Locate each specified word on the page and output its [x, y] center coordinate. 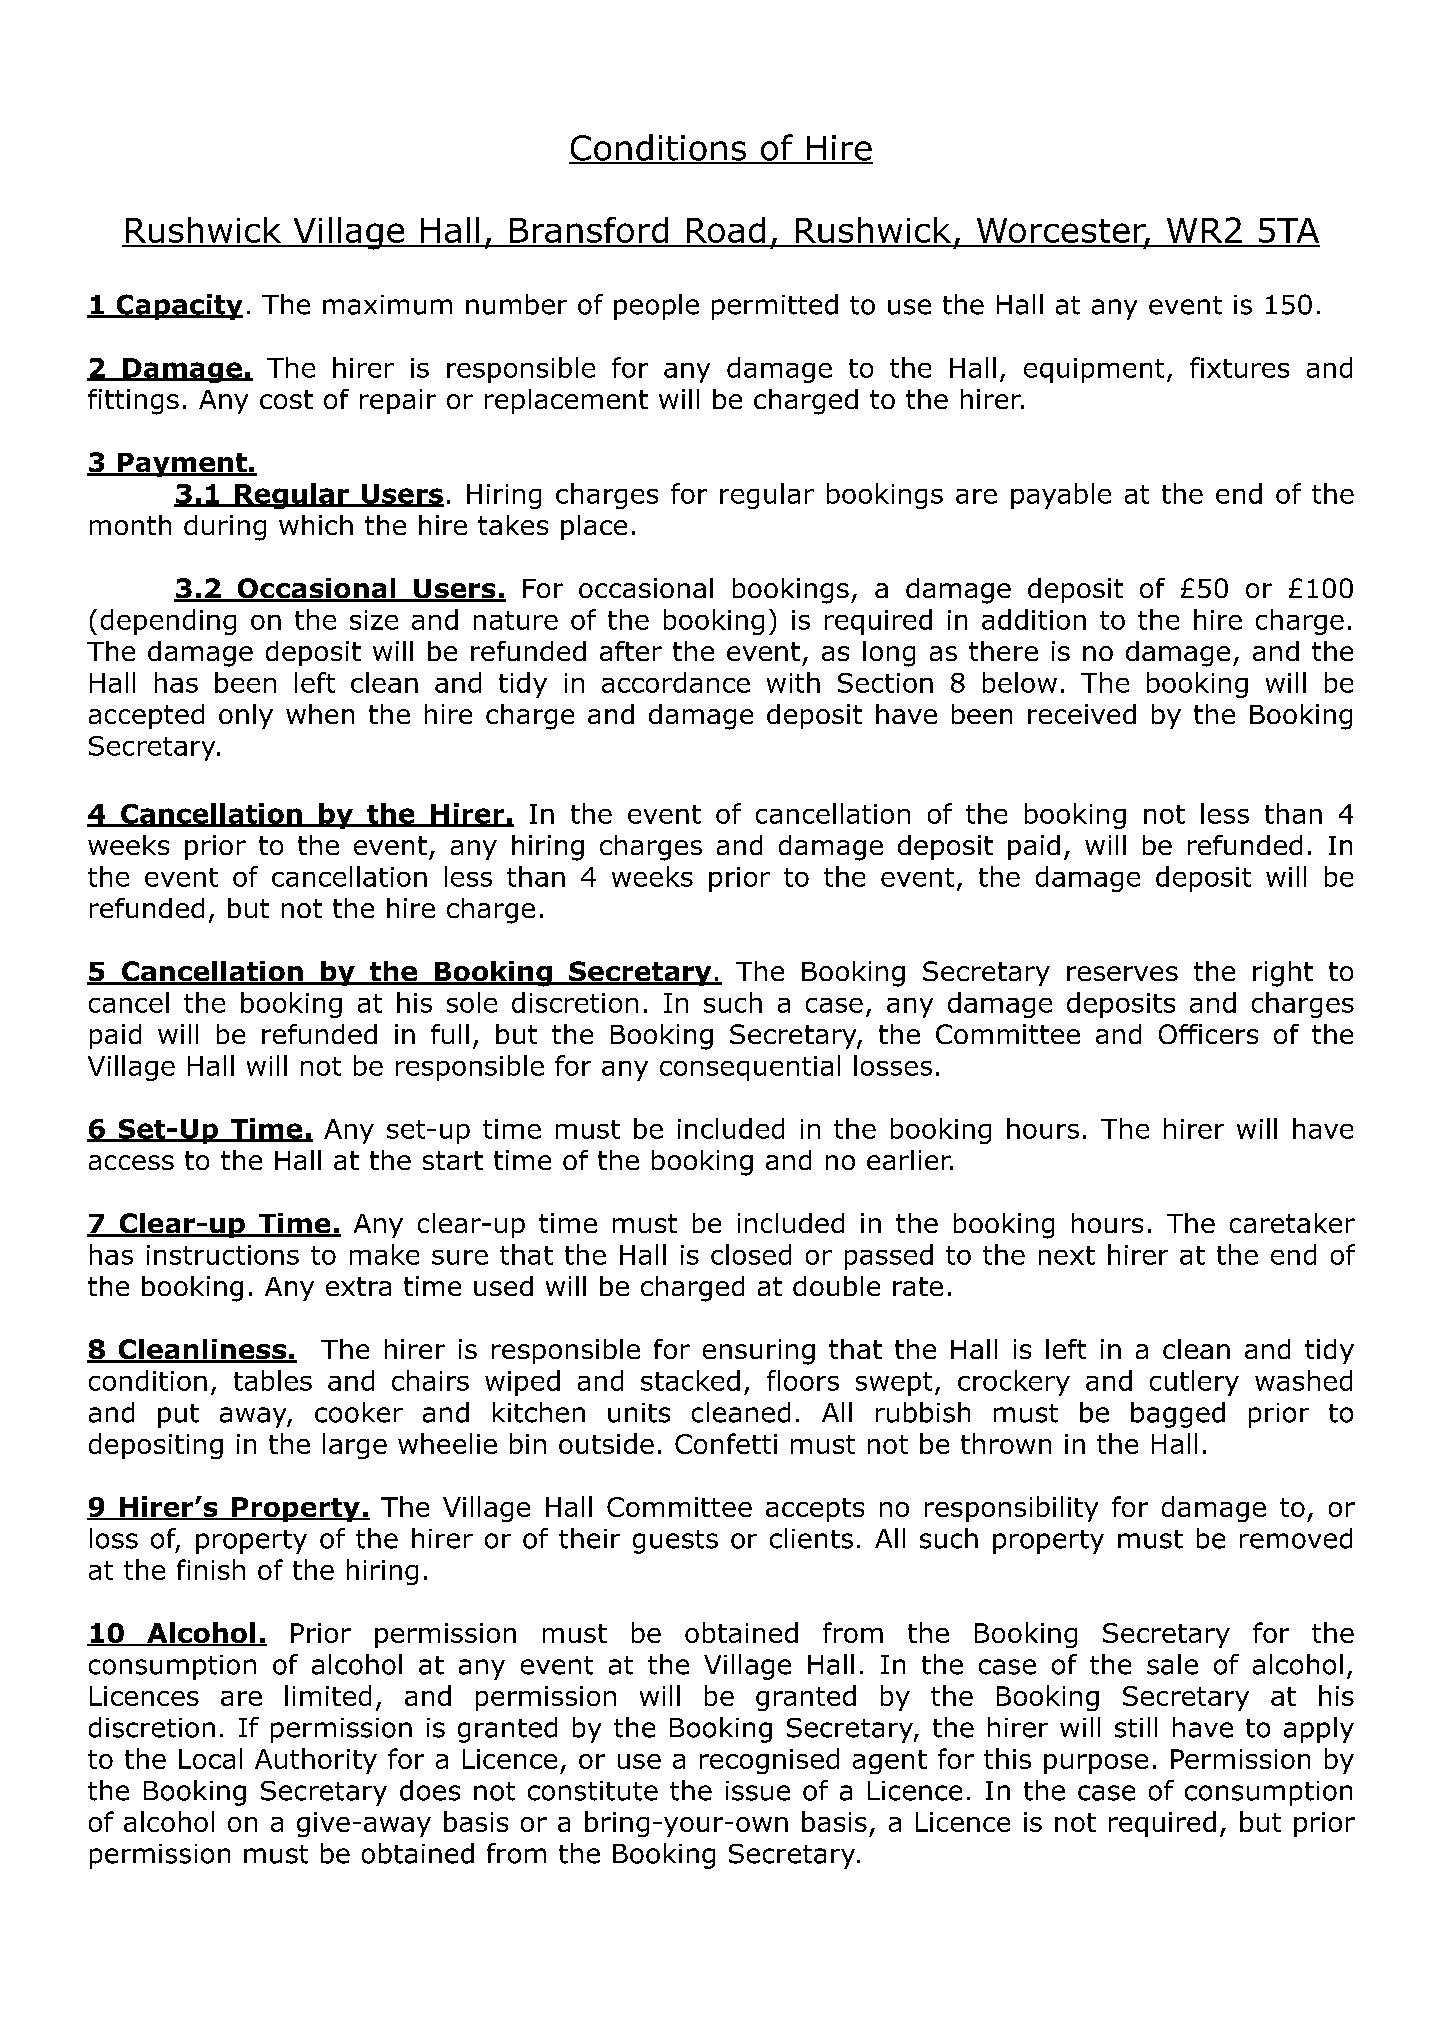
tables [273, 1380]
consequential [750, 1068]
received [1082, 714]
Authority [316, 1761]
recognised [769, 1761]
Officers [1208, 1034]
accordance [676, 682]
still [1136, 1727]
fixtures [1239, 367]
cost [286, 399]
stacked [690, 1380]
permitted [775, 307]
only [246, 716]
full [450, 1034]
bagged [1178, 1415]
